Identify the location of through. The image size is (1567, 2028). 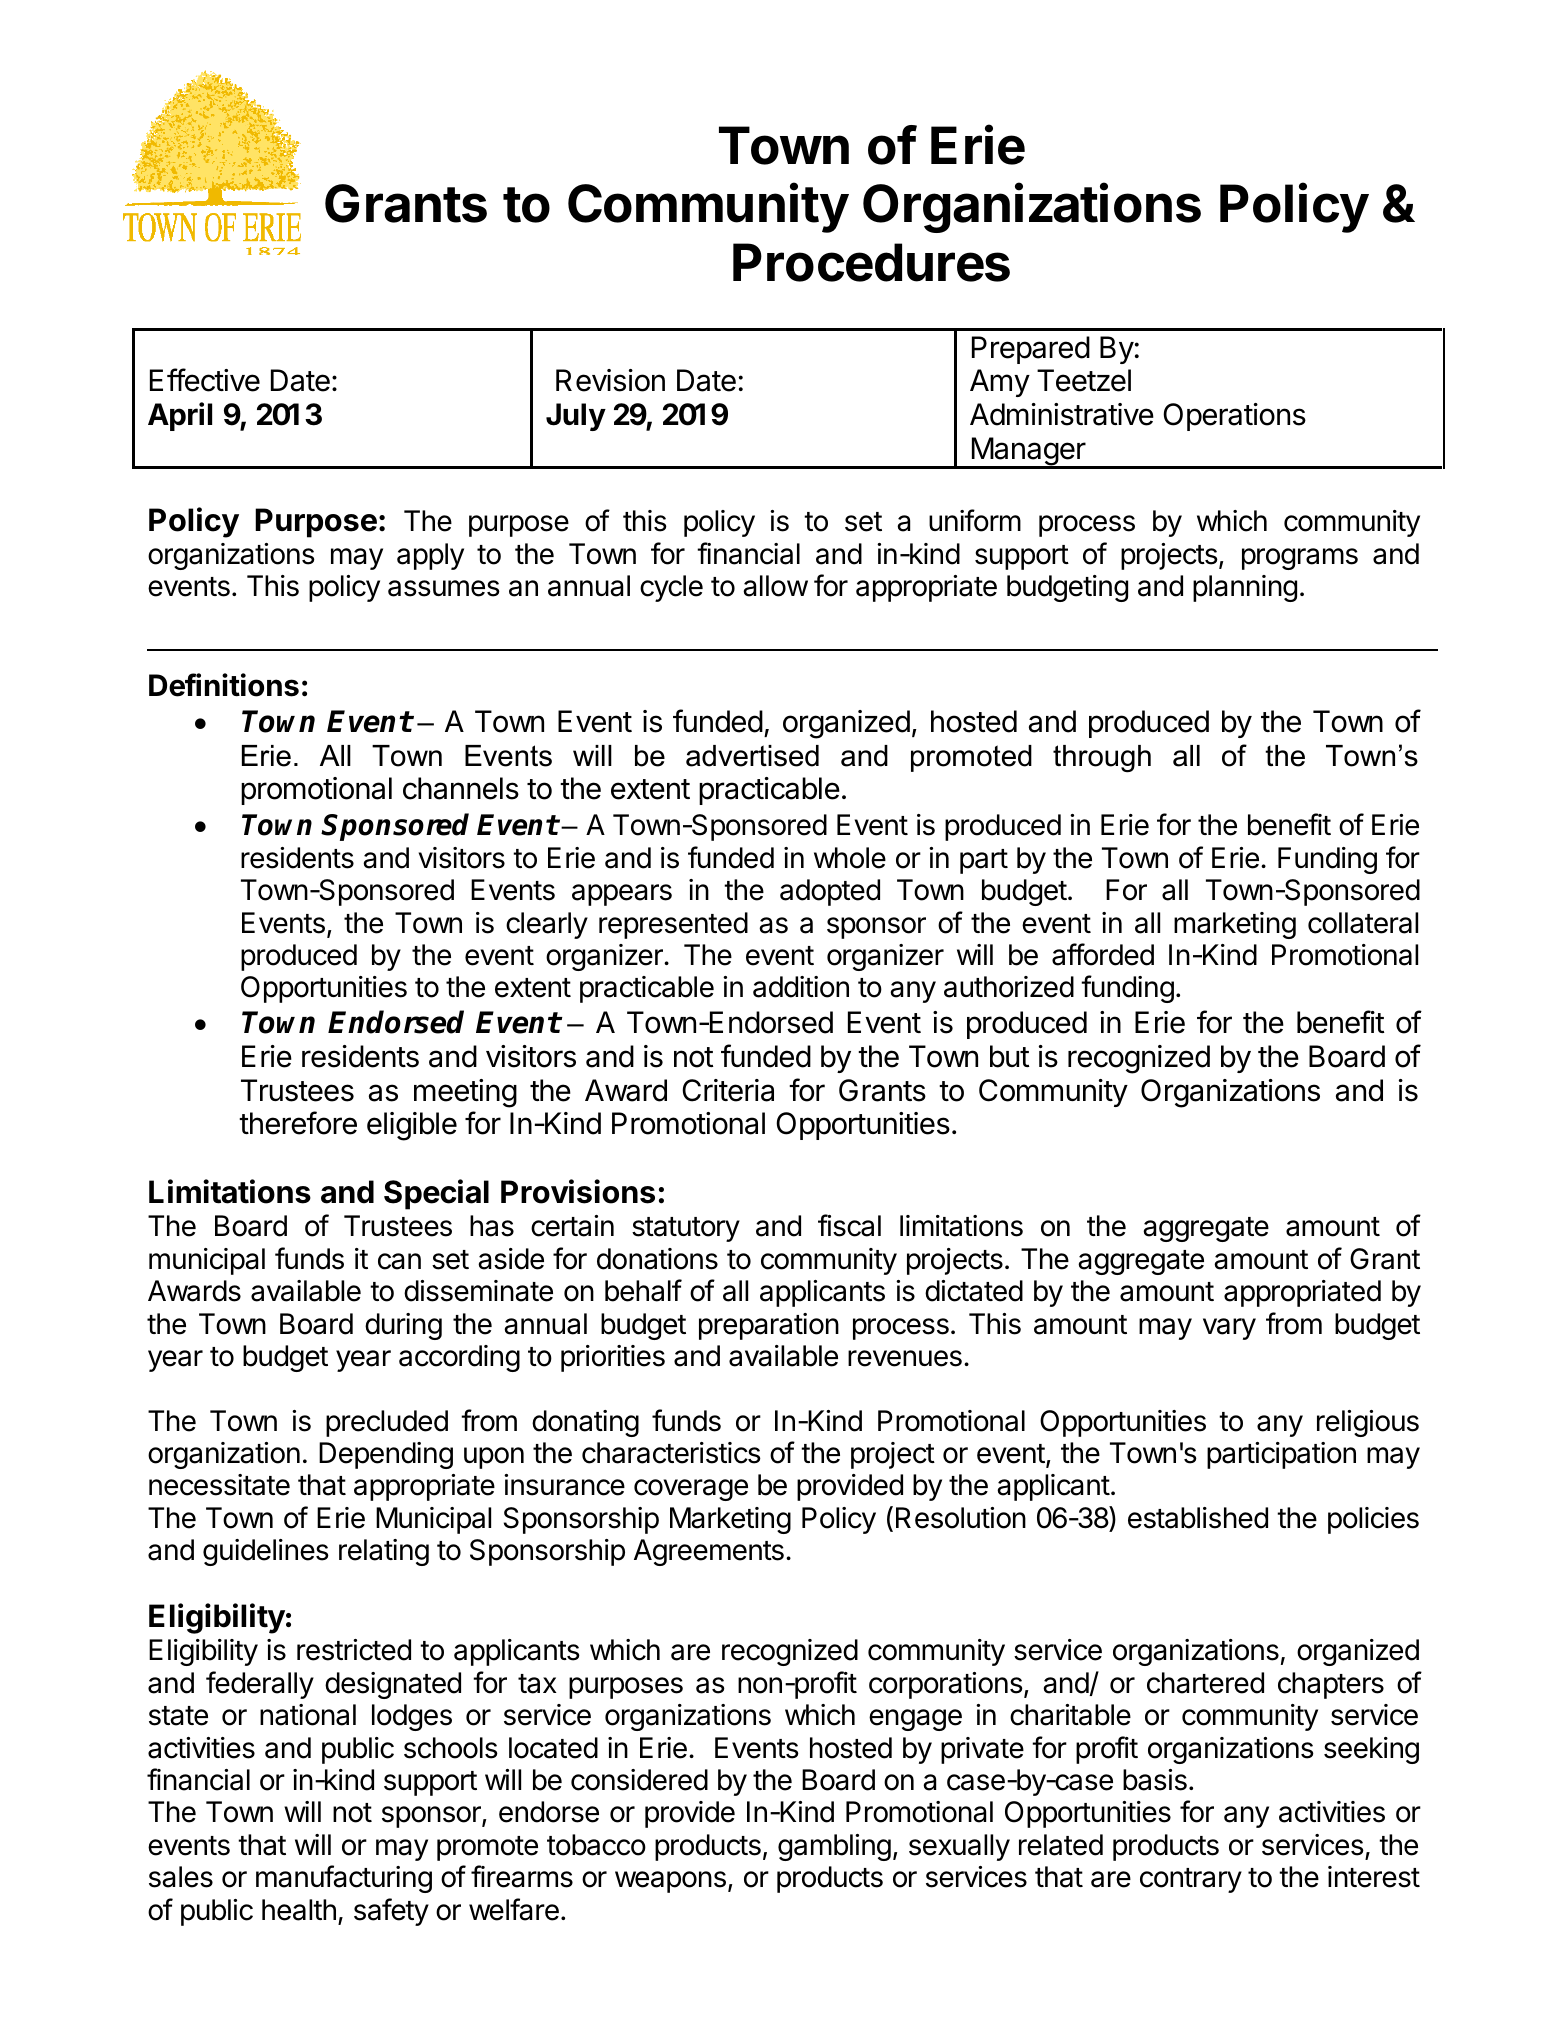
(1102, 759).
